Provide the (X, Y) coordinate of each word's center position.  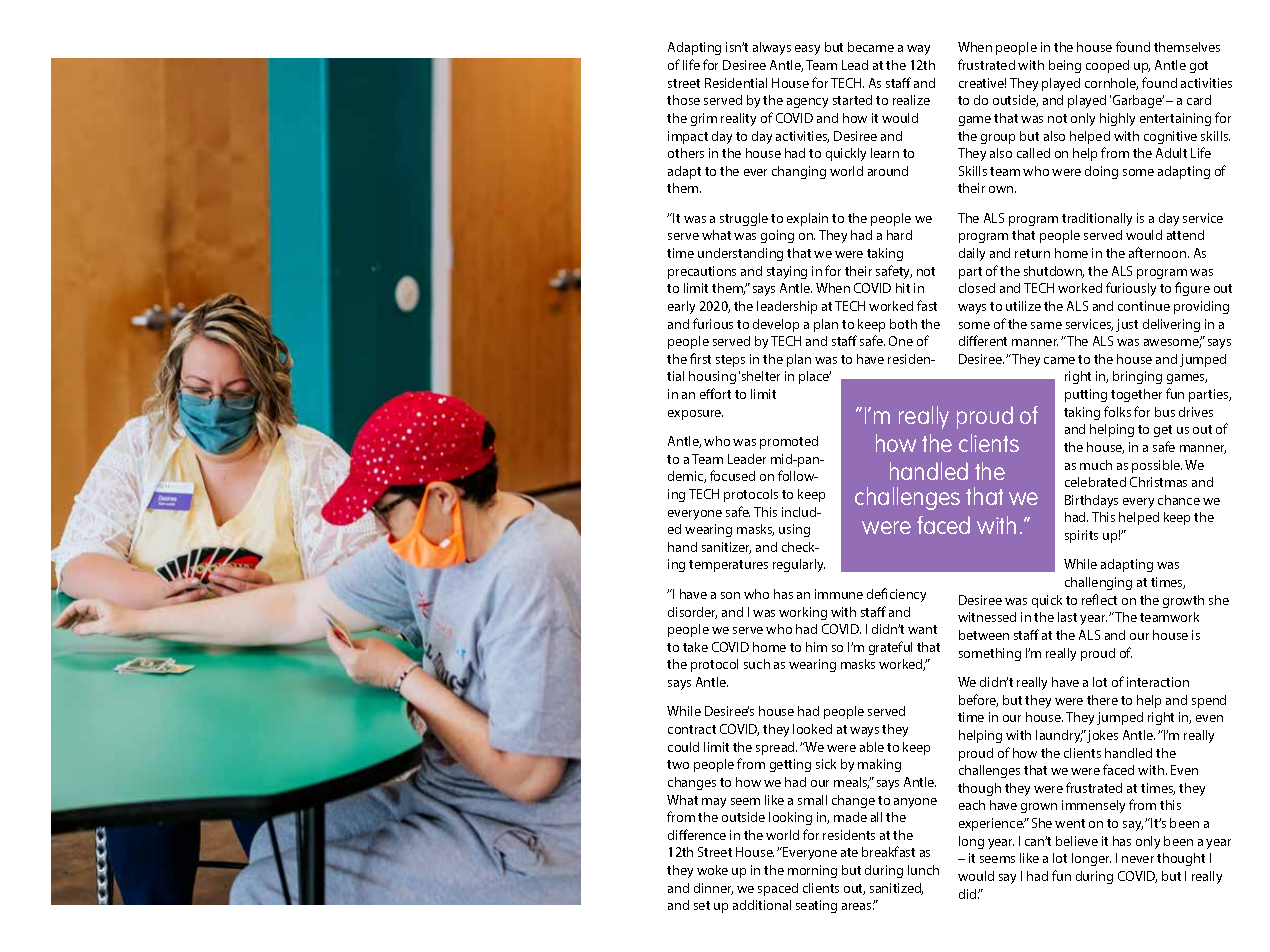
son (730, 595)
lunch (923, 870)
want (922, 629)
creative (982, 83)
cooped (1107, 66)
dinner (713, 889)
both (903, 324)
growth (1183, 601)
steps (730, 361)
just (1127, 325)
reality (738, 119)
